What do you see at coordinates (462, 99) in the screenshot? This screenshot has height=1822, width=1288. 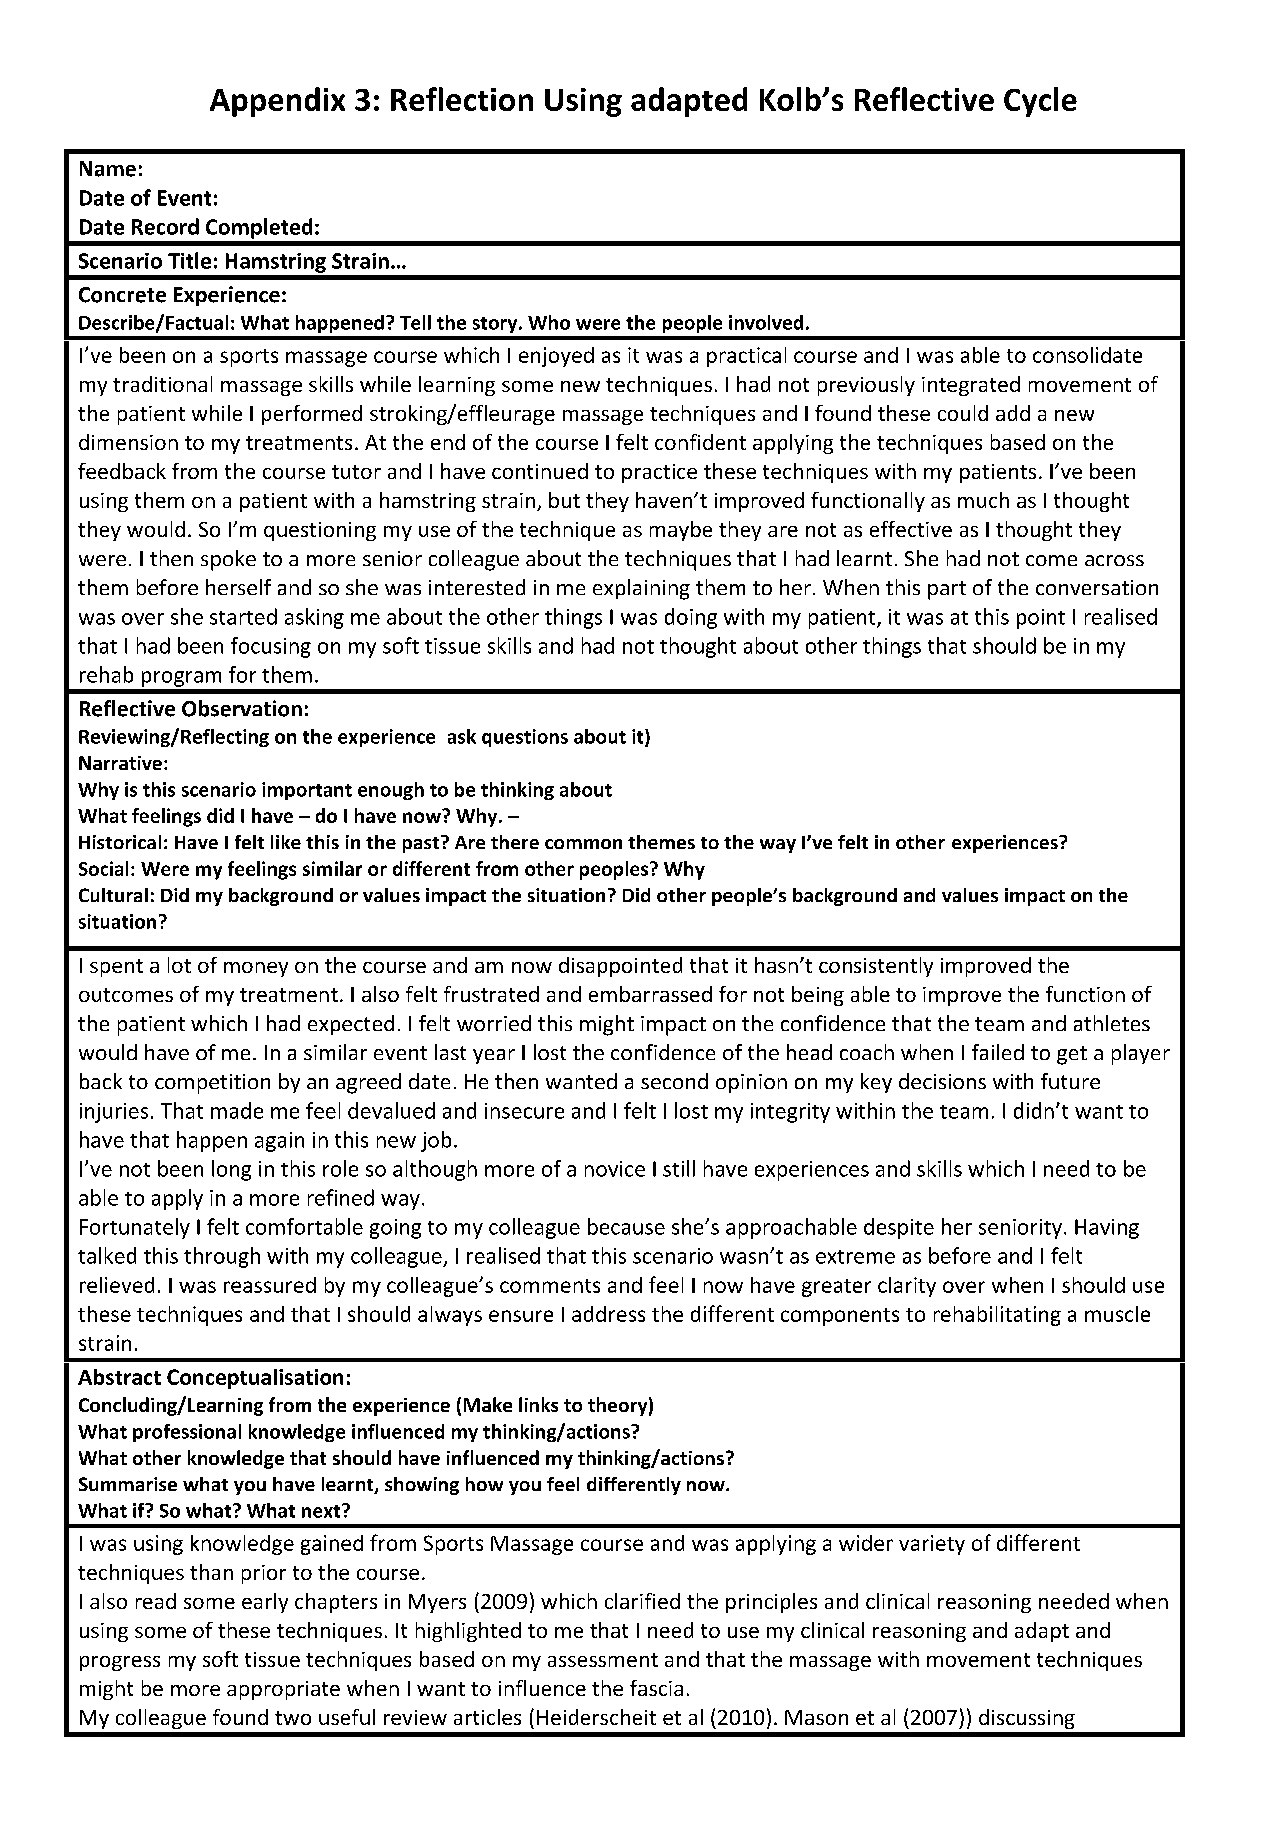 I see `Reflection` at bounding box center [462, 99].
